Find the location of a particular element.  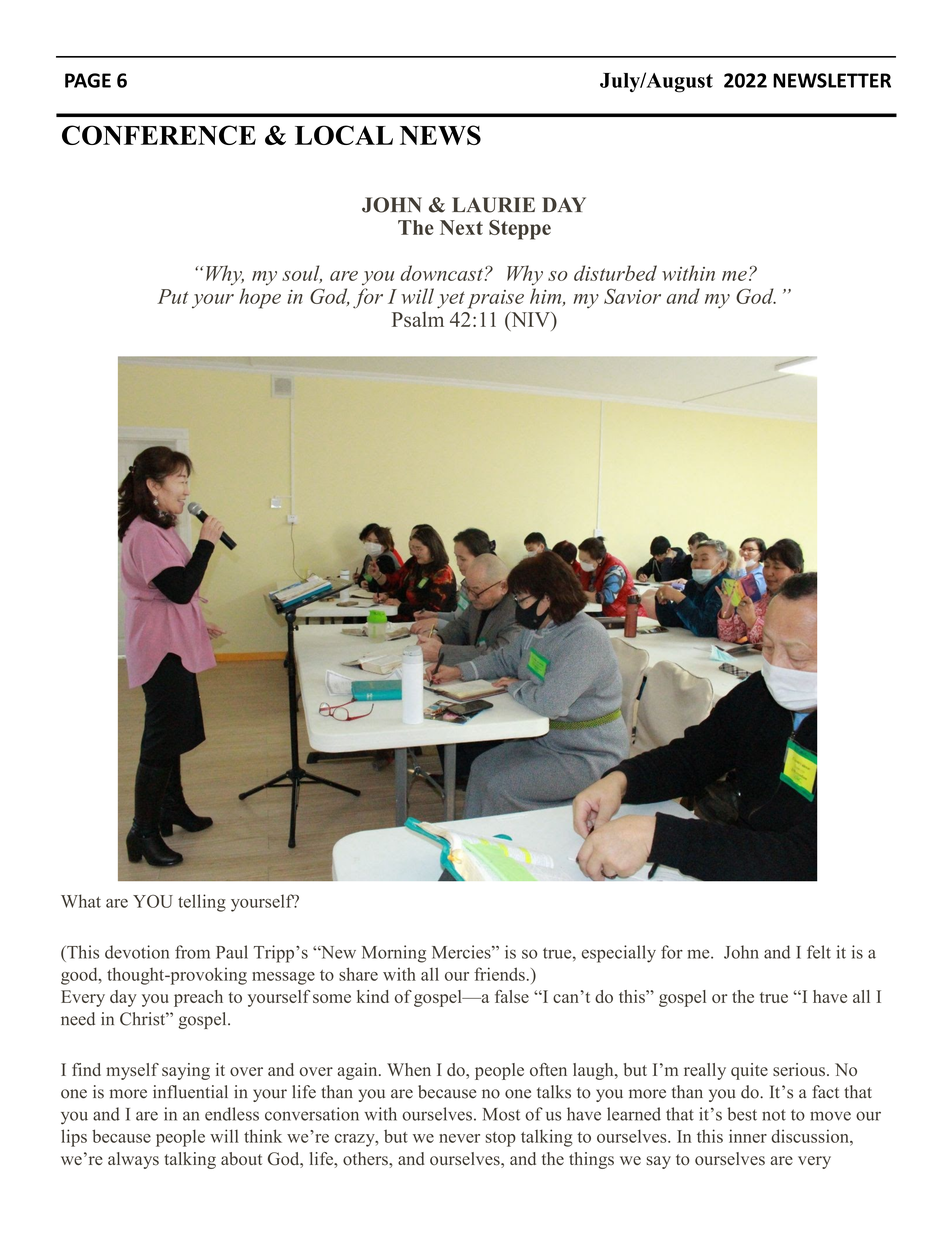

Savior is located at coordinates (632, 296).
